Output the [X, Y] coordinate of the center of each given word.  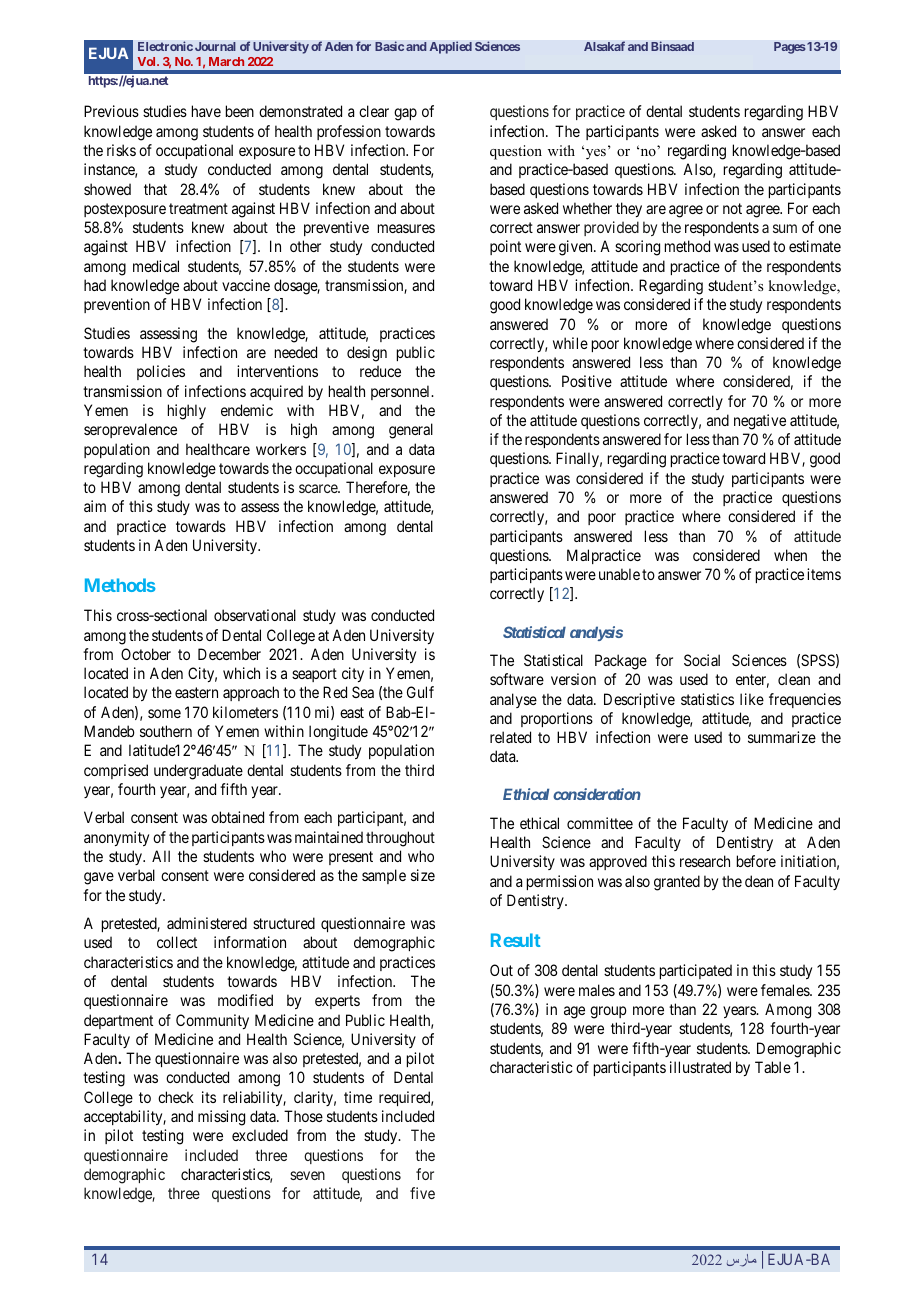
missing [221, 1118]
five [422, 1193]
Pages [790, 48]
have [206, 111]
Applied [450, 47]
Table [773, 1067]
